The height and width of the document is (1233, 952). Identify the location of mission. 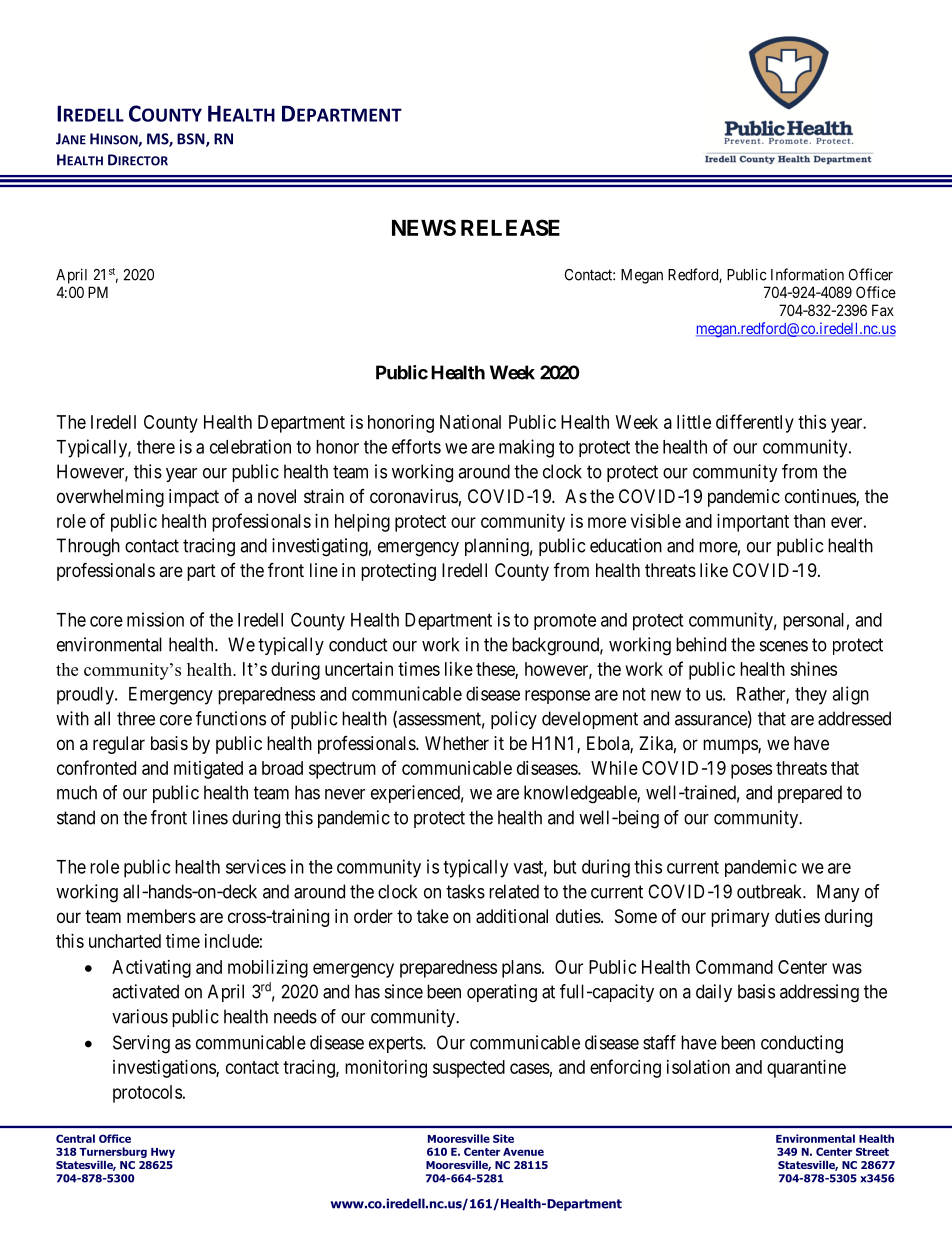
(155, 619).
